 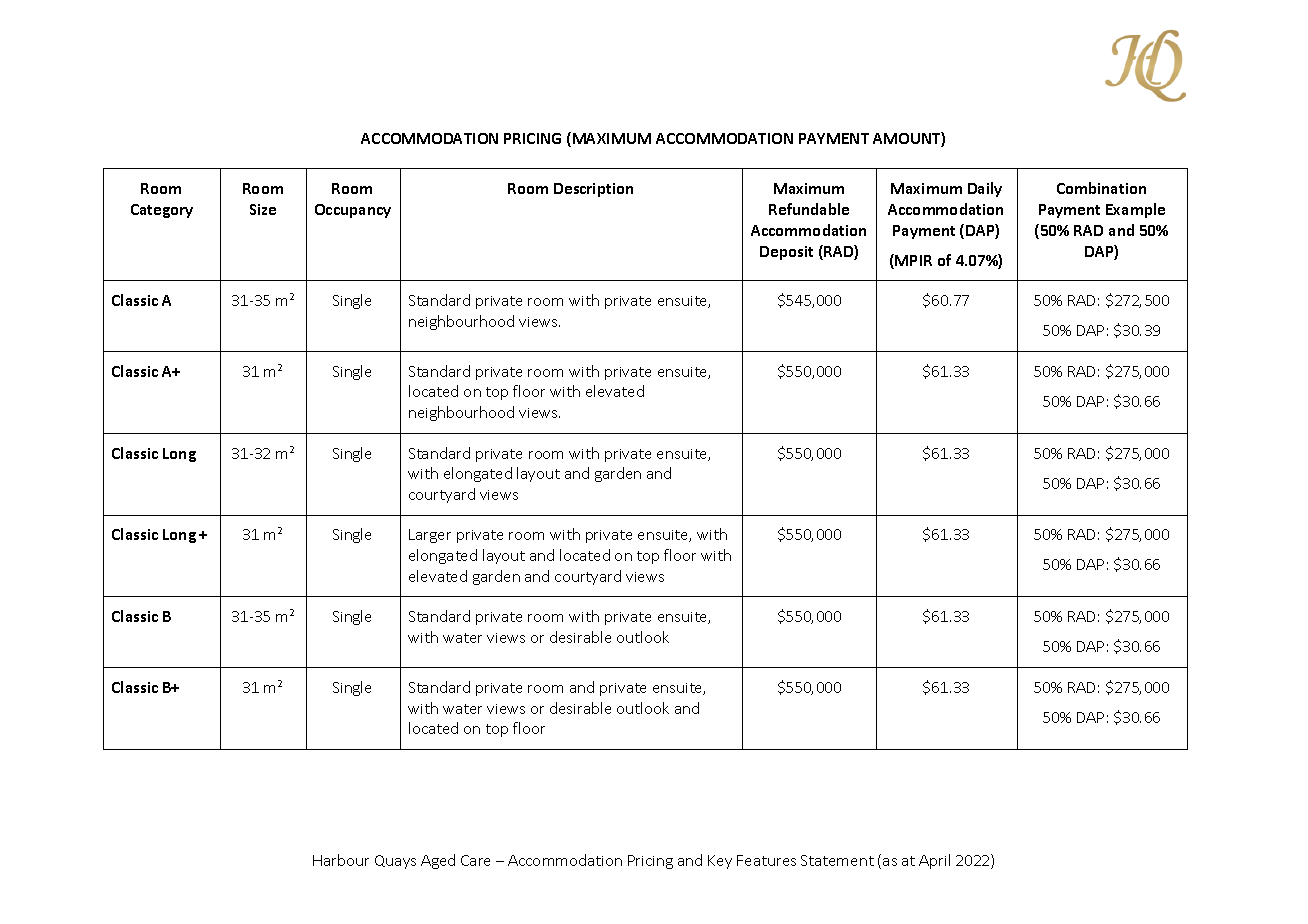 What do you see at coordinates (720, 862) in the document?
I see `Key` at bounding box center [720, 862].
